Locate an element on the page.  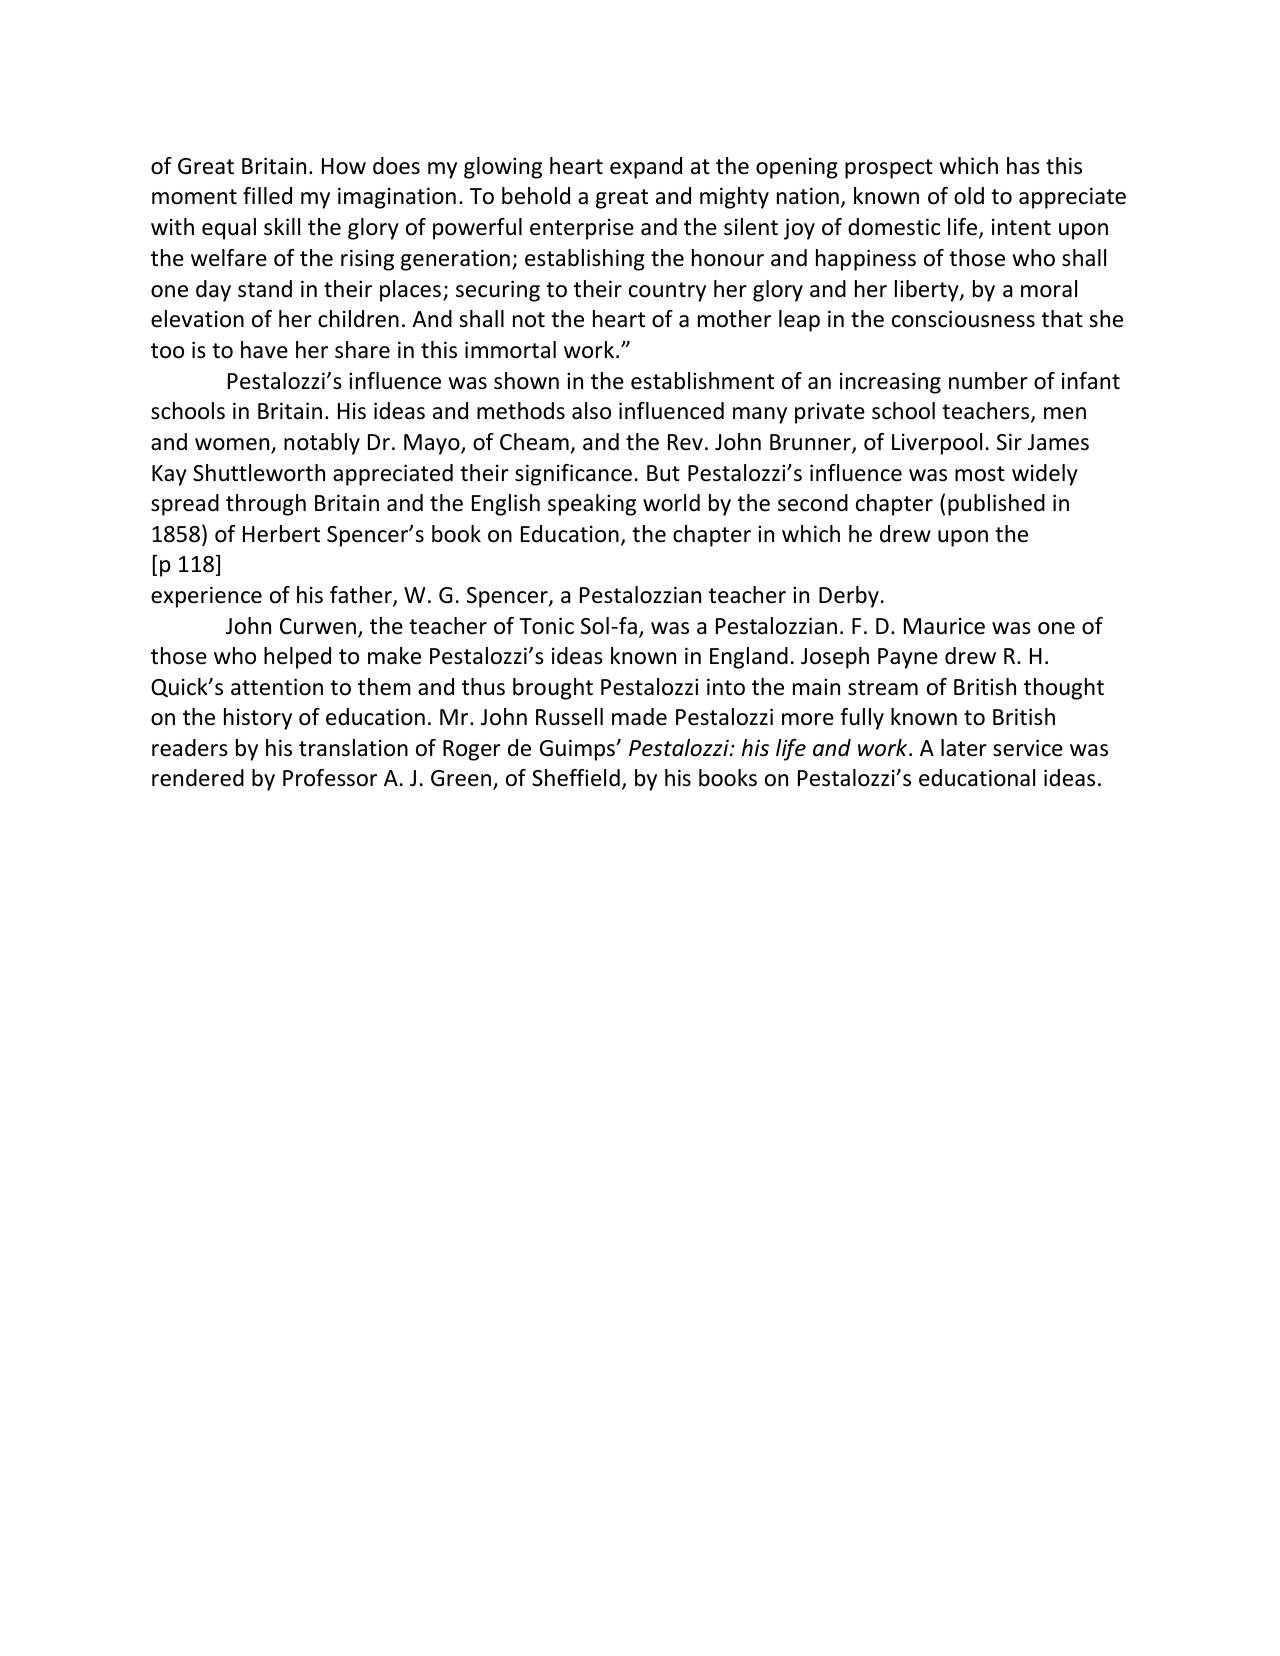
most is located at coordinates (980, 474).
